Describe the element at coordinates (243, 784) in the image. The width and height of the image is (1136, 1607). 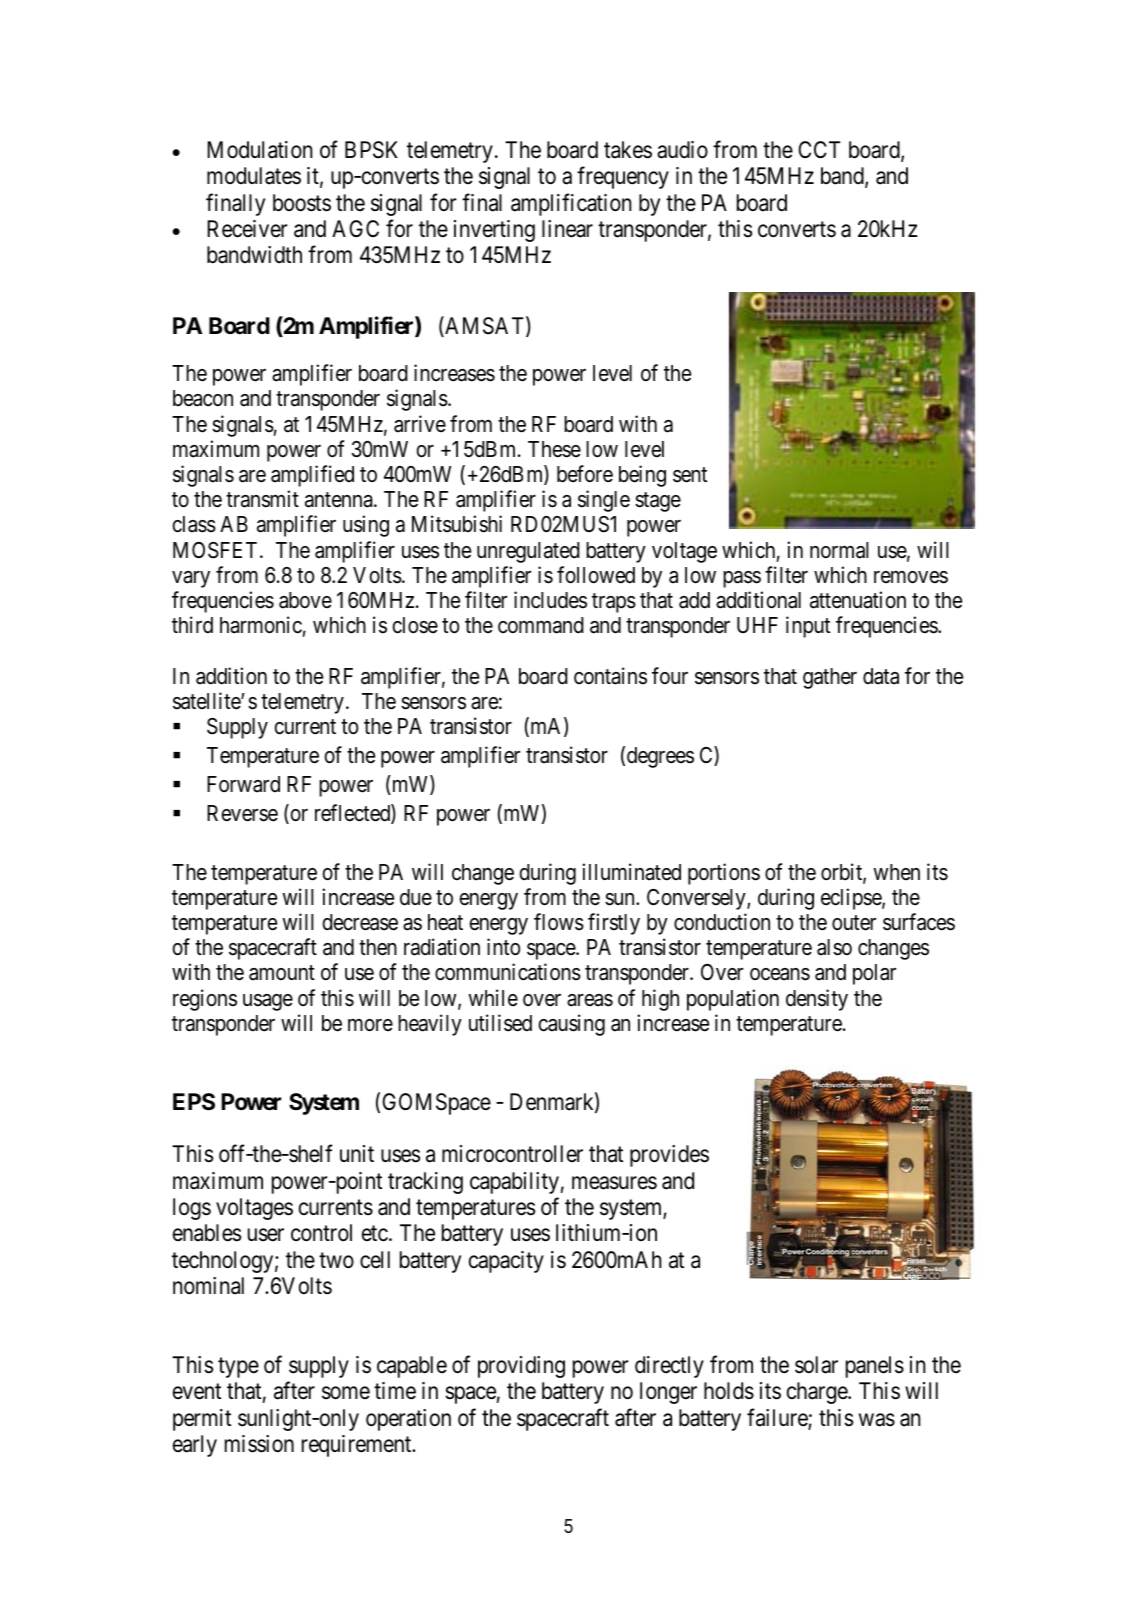
I see `Forward` at that location.
